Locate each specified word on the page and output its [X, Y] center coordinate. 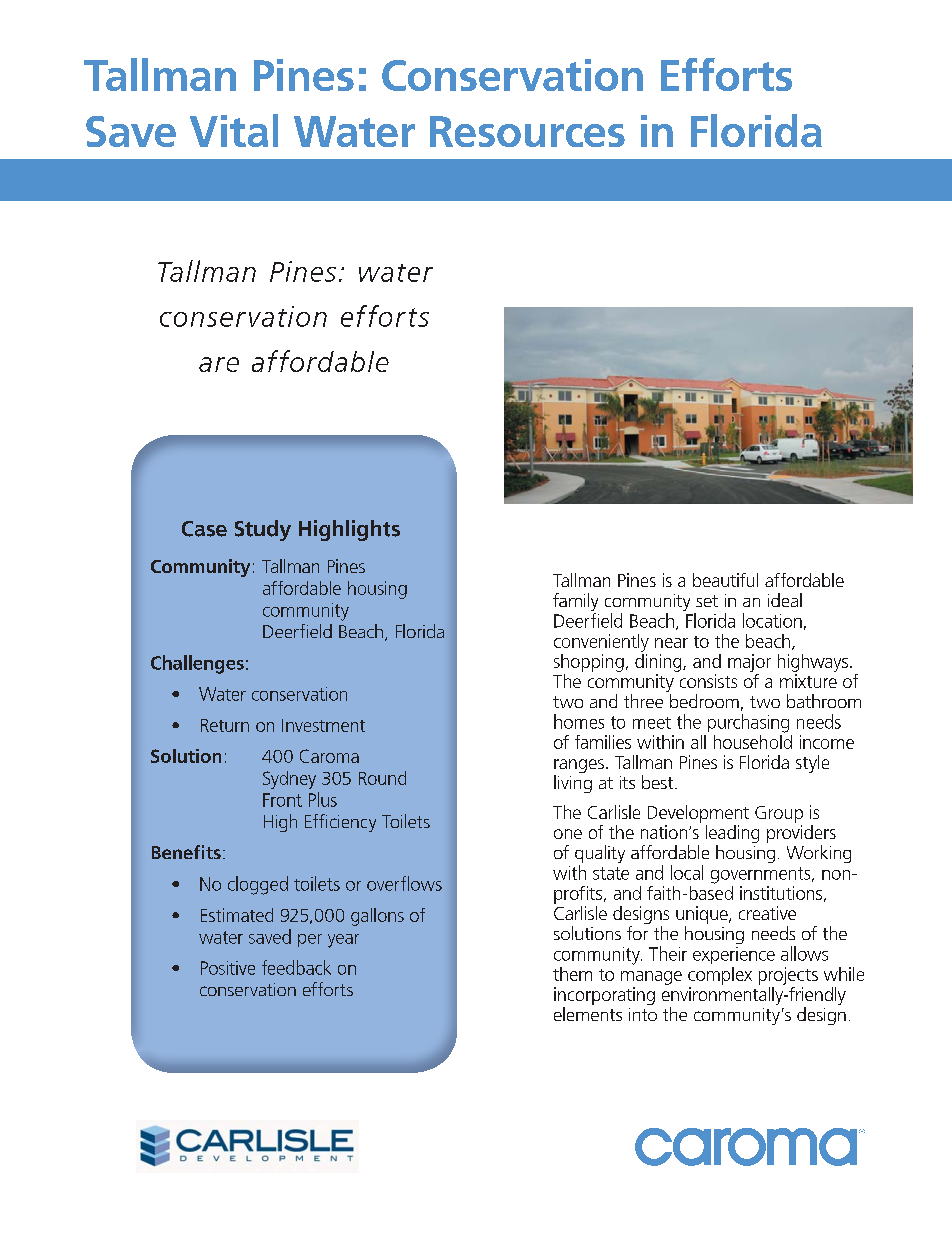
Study [263, 530]
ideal [785, 600]
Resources [527, 131]
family [575, 603]
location [772, 620]
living [573, 784]
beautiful [725, 580]
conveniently [601, 643]
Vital [234, 130]
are [219, 364]
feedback [296, 967]
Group [779, 814]
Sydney [289, 780]
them [572, 974]
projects [788, 976]
